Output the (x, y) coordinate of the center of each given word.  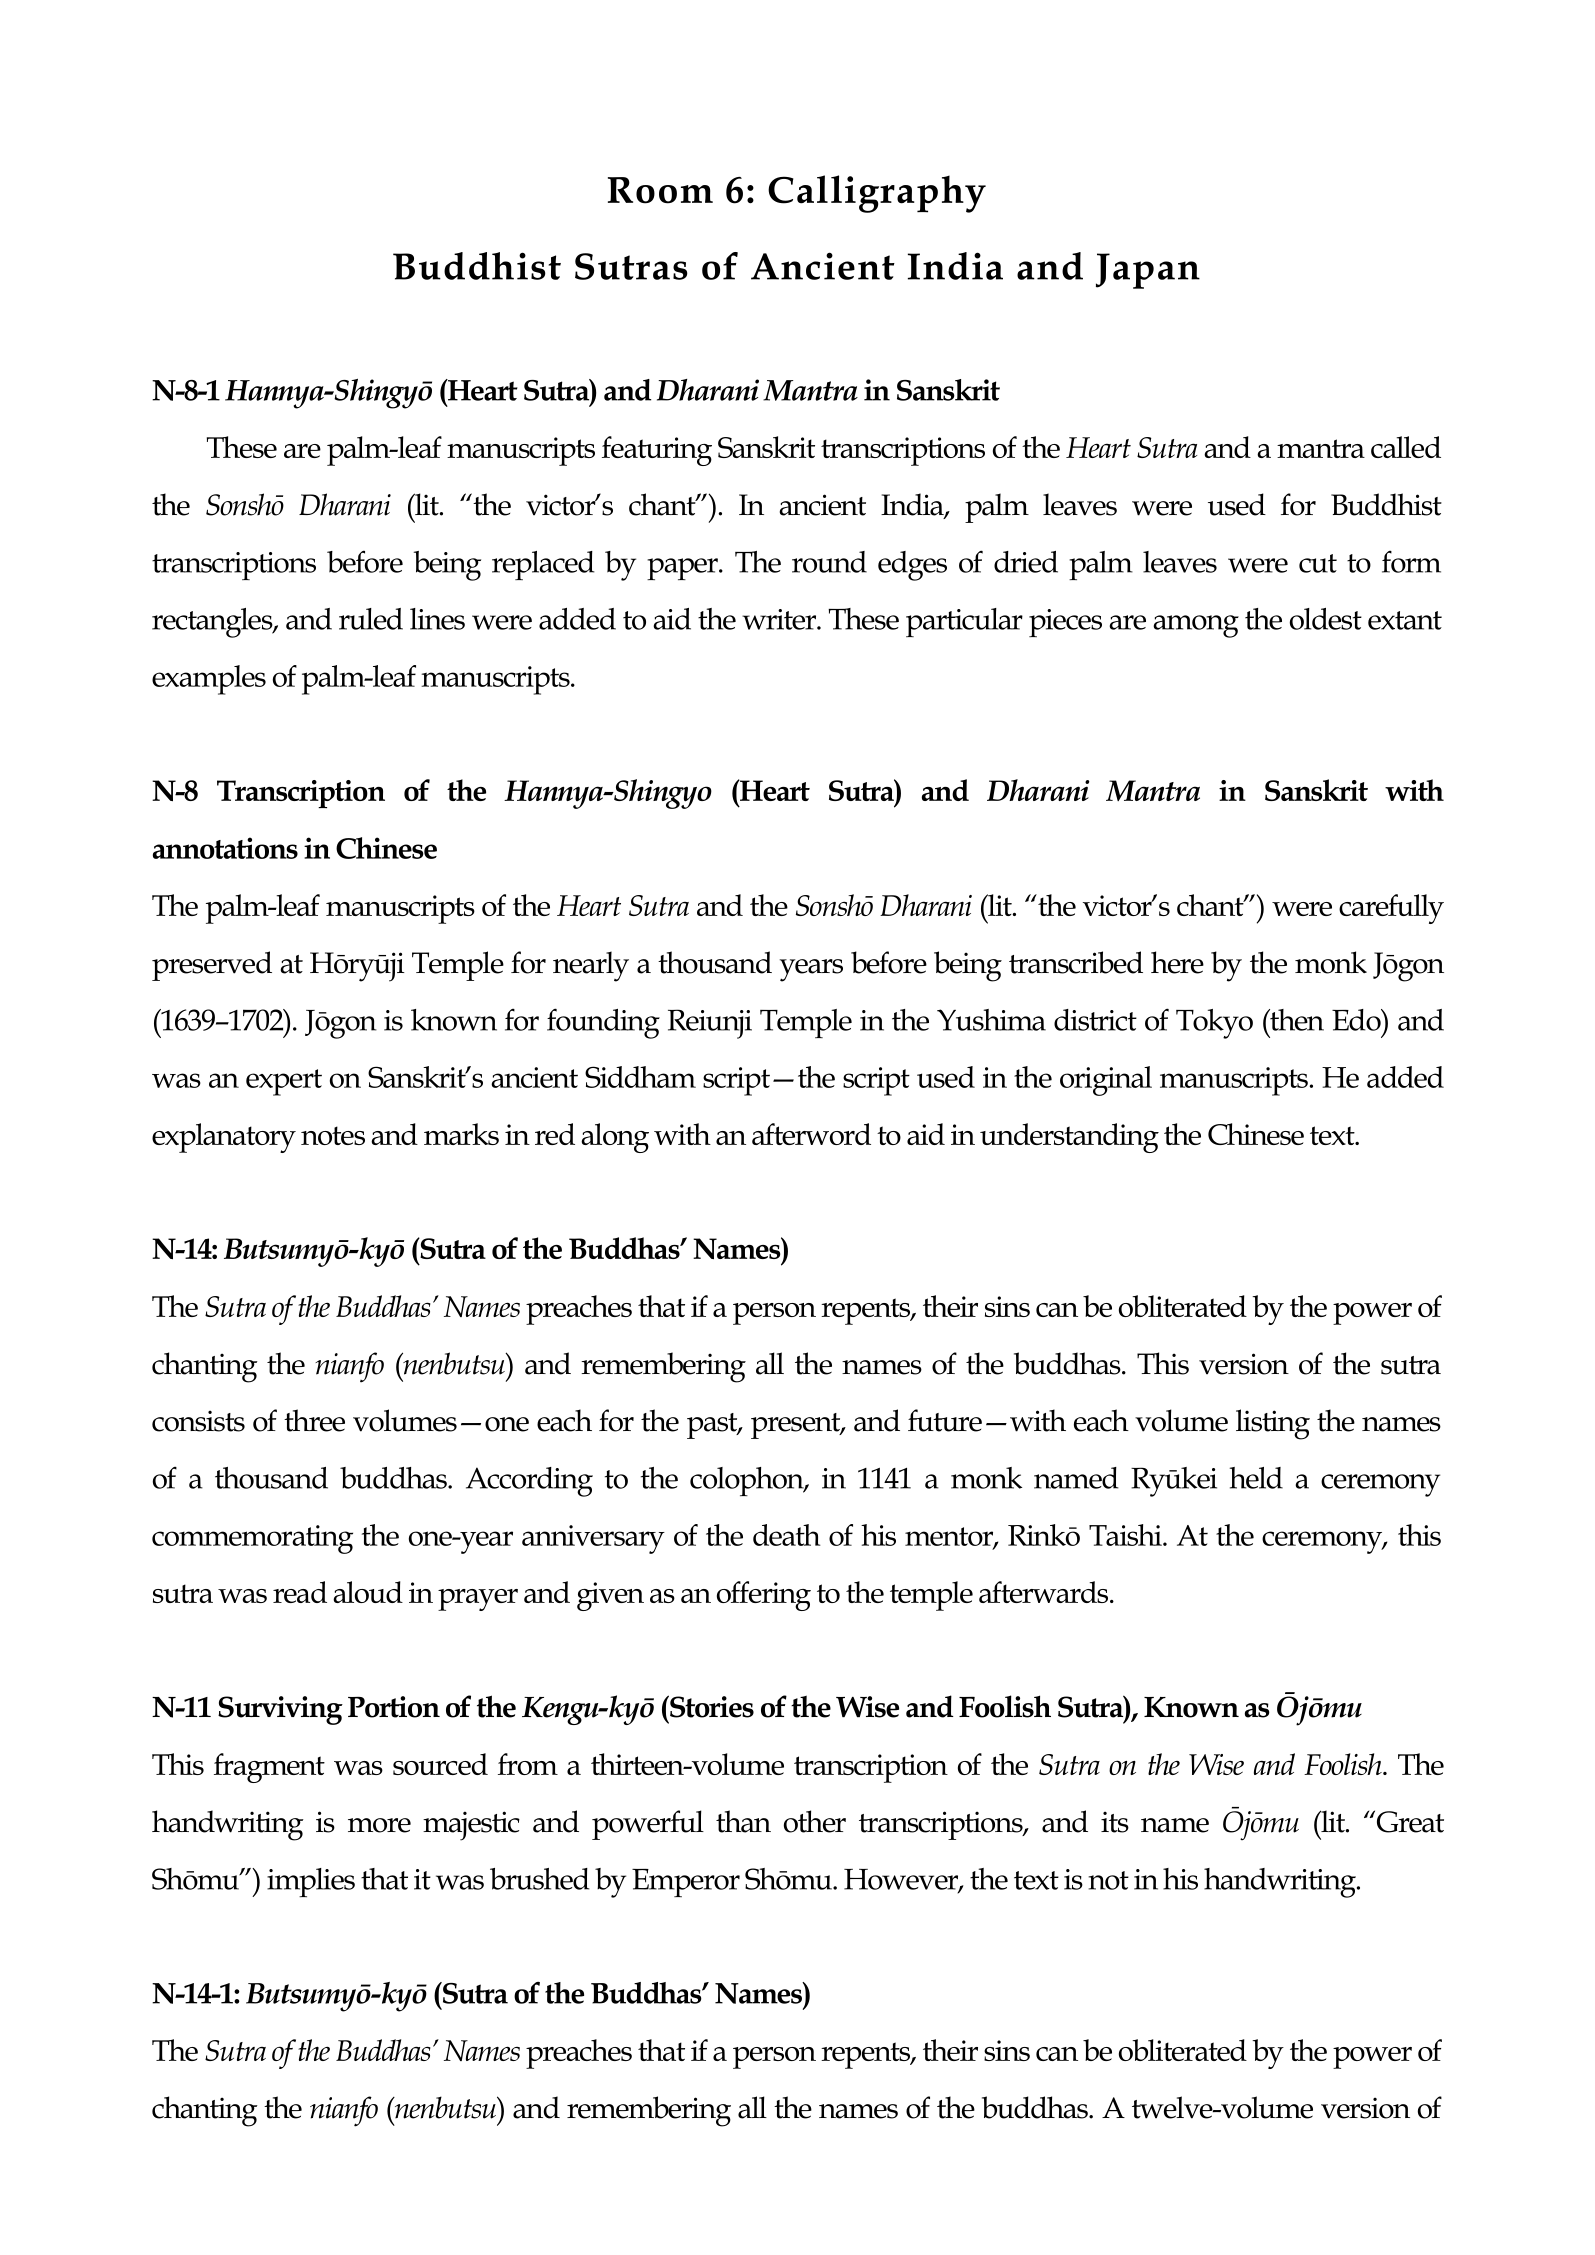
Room (660, 190)
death (787, 1535)
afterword (811, 1134)
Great (1410, 1822)
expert (284, 1082)
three (314, 1420)
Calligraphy (877, 194)
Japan (1148, 271)
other (815, 1821)
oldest (1326, 619)
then (1296, 1020)
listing (1273, 1424)
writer (780, 619)
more (379, 1825)
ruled (371, 619)
